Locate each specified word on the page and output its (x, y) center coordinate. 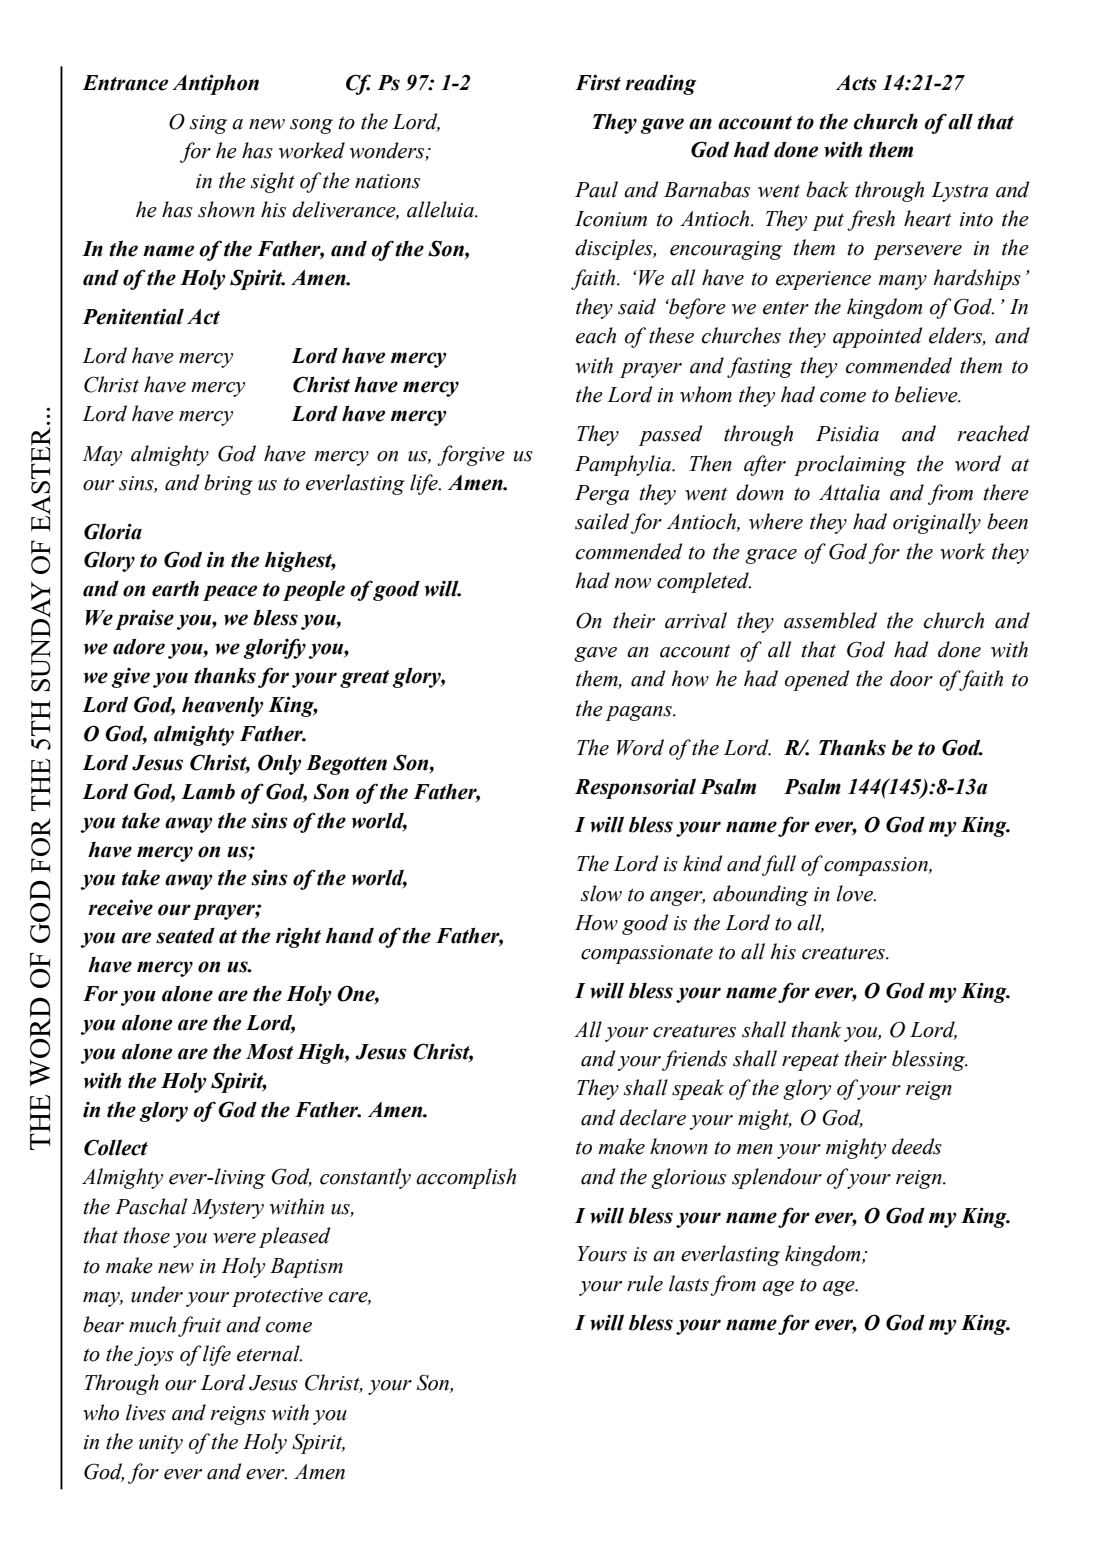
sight (273, 182)
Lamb (208, 791)
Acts (856, 83)
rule (645, 1283)
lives (146, 1412)
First (598, 82)
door (911, 678)
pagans (640, 713)
